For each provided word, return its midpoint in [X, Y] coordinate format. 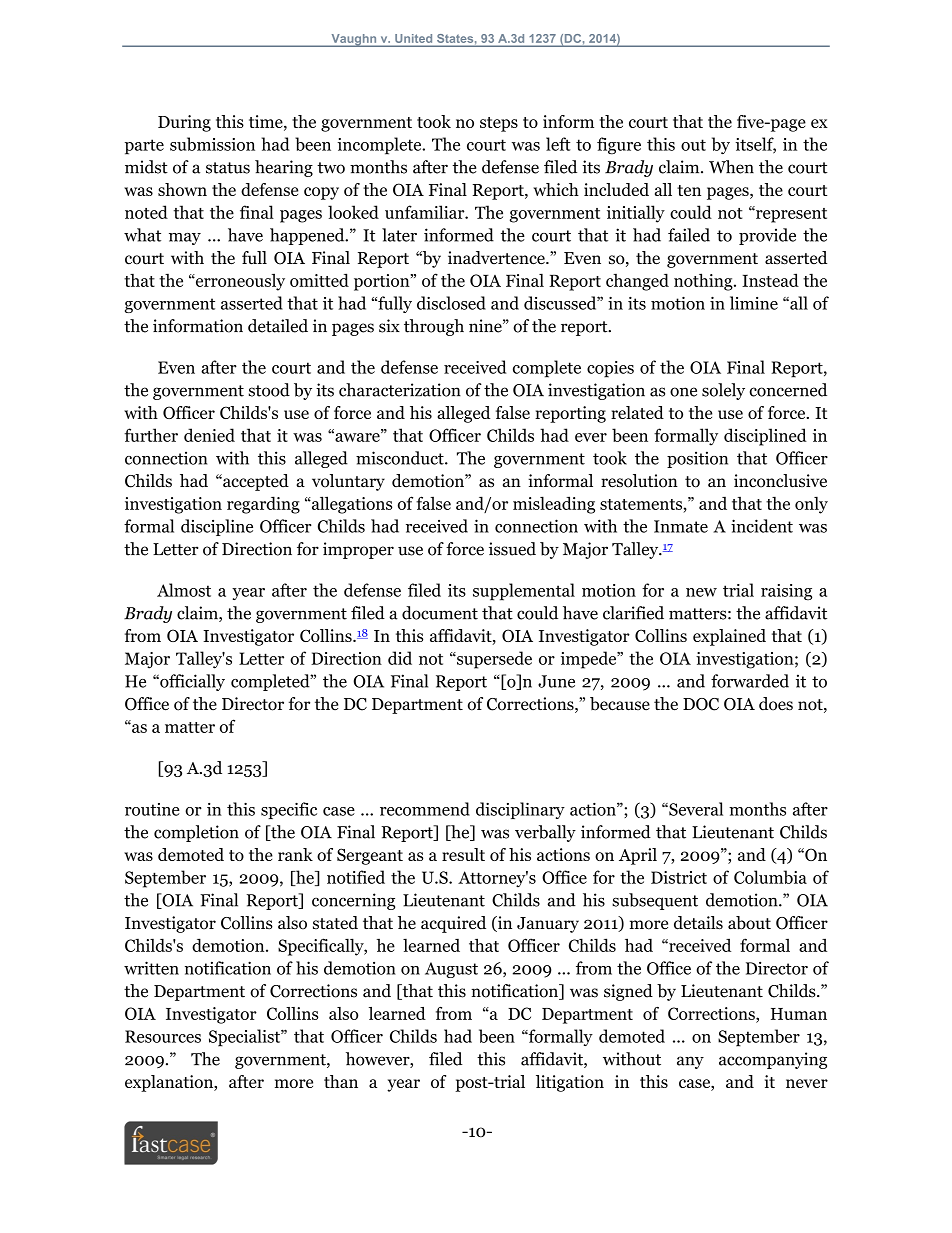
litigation [570, 1083]
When [731, 167]
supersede [493, 660]
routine [152, 809]
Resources [163, 1036]
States [456, 38]
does [776, 704]
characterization [400, 390]
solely [723, 391]
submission [212, 144]
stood [269, 390]
